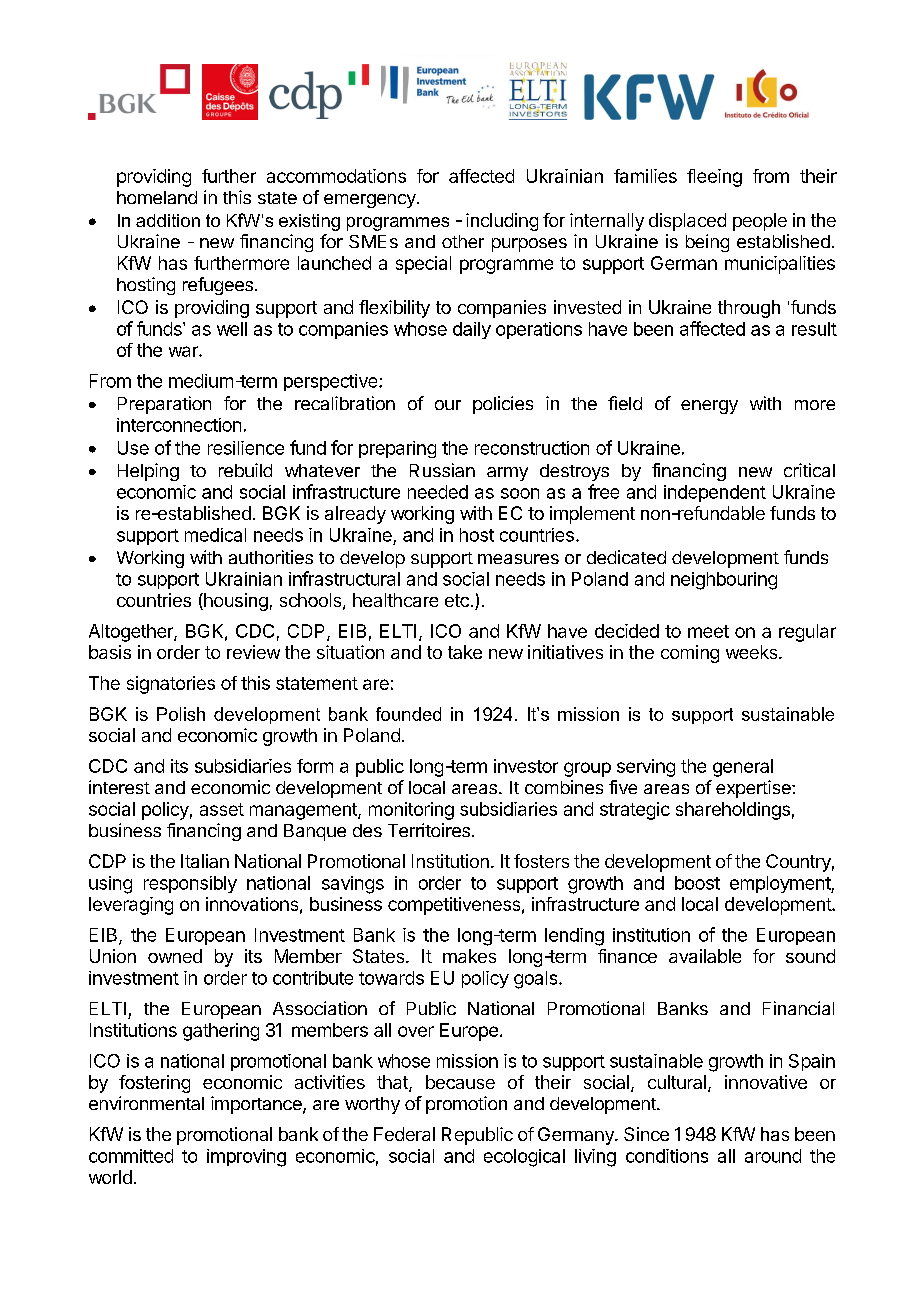 Image resolution: width=924 pixels, height=1308 pixels. Describe the element at coordinates (502, 222) in the screenshot. I see `including` at that location.
